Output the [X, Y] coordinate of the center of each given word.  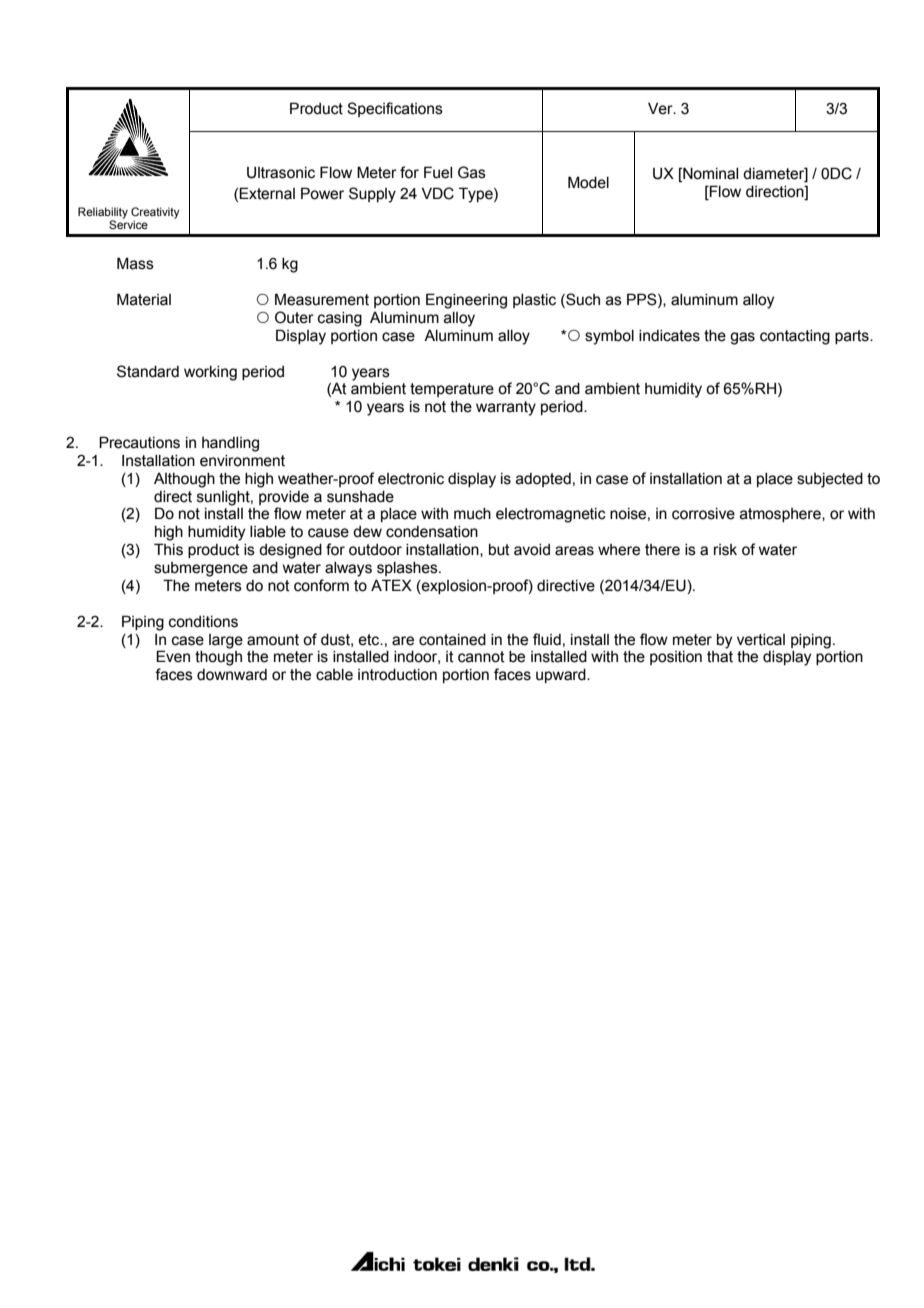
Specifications [395, 109]
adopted [543, 480]
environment [242, 461]
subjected [830, 480]
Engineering [466, 301]
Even [173, 656]
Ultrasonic [281, 173]
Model [588, 182]
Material [144, 299]
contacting [795, 337]
